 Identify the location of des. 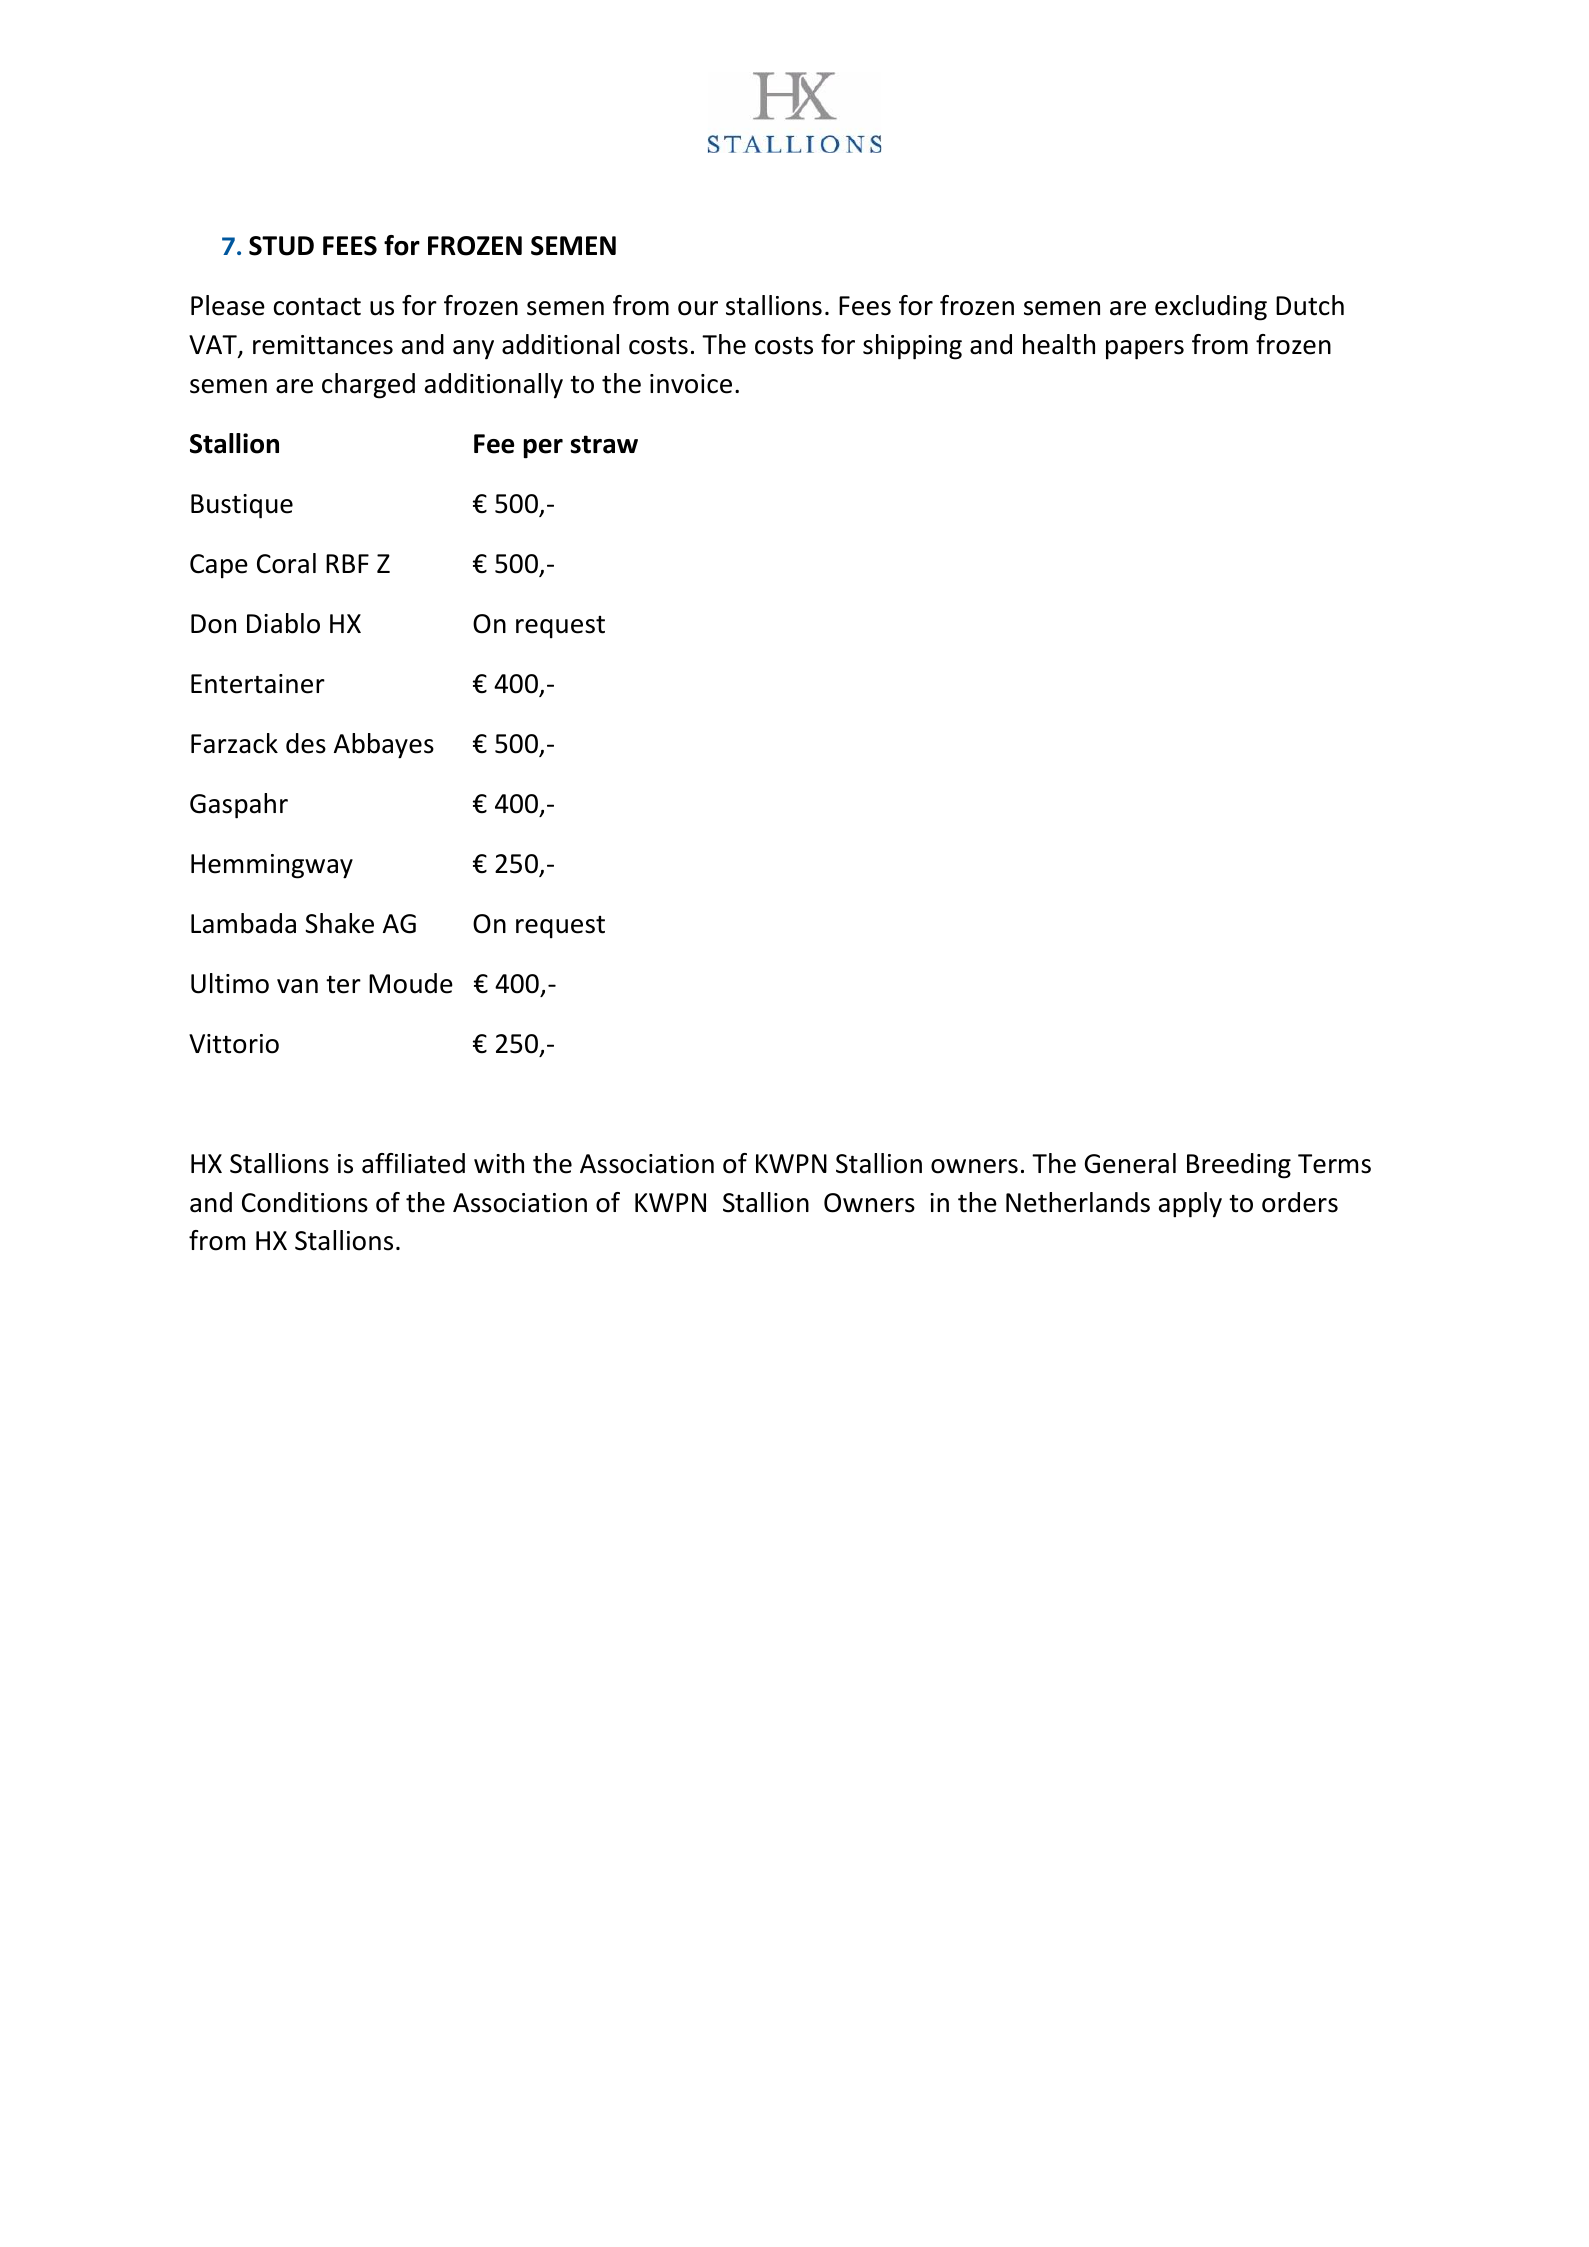
(306, 743).
